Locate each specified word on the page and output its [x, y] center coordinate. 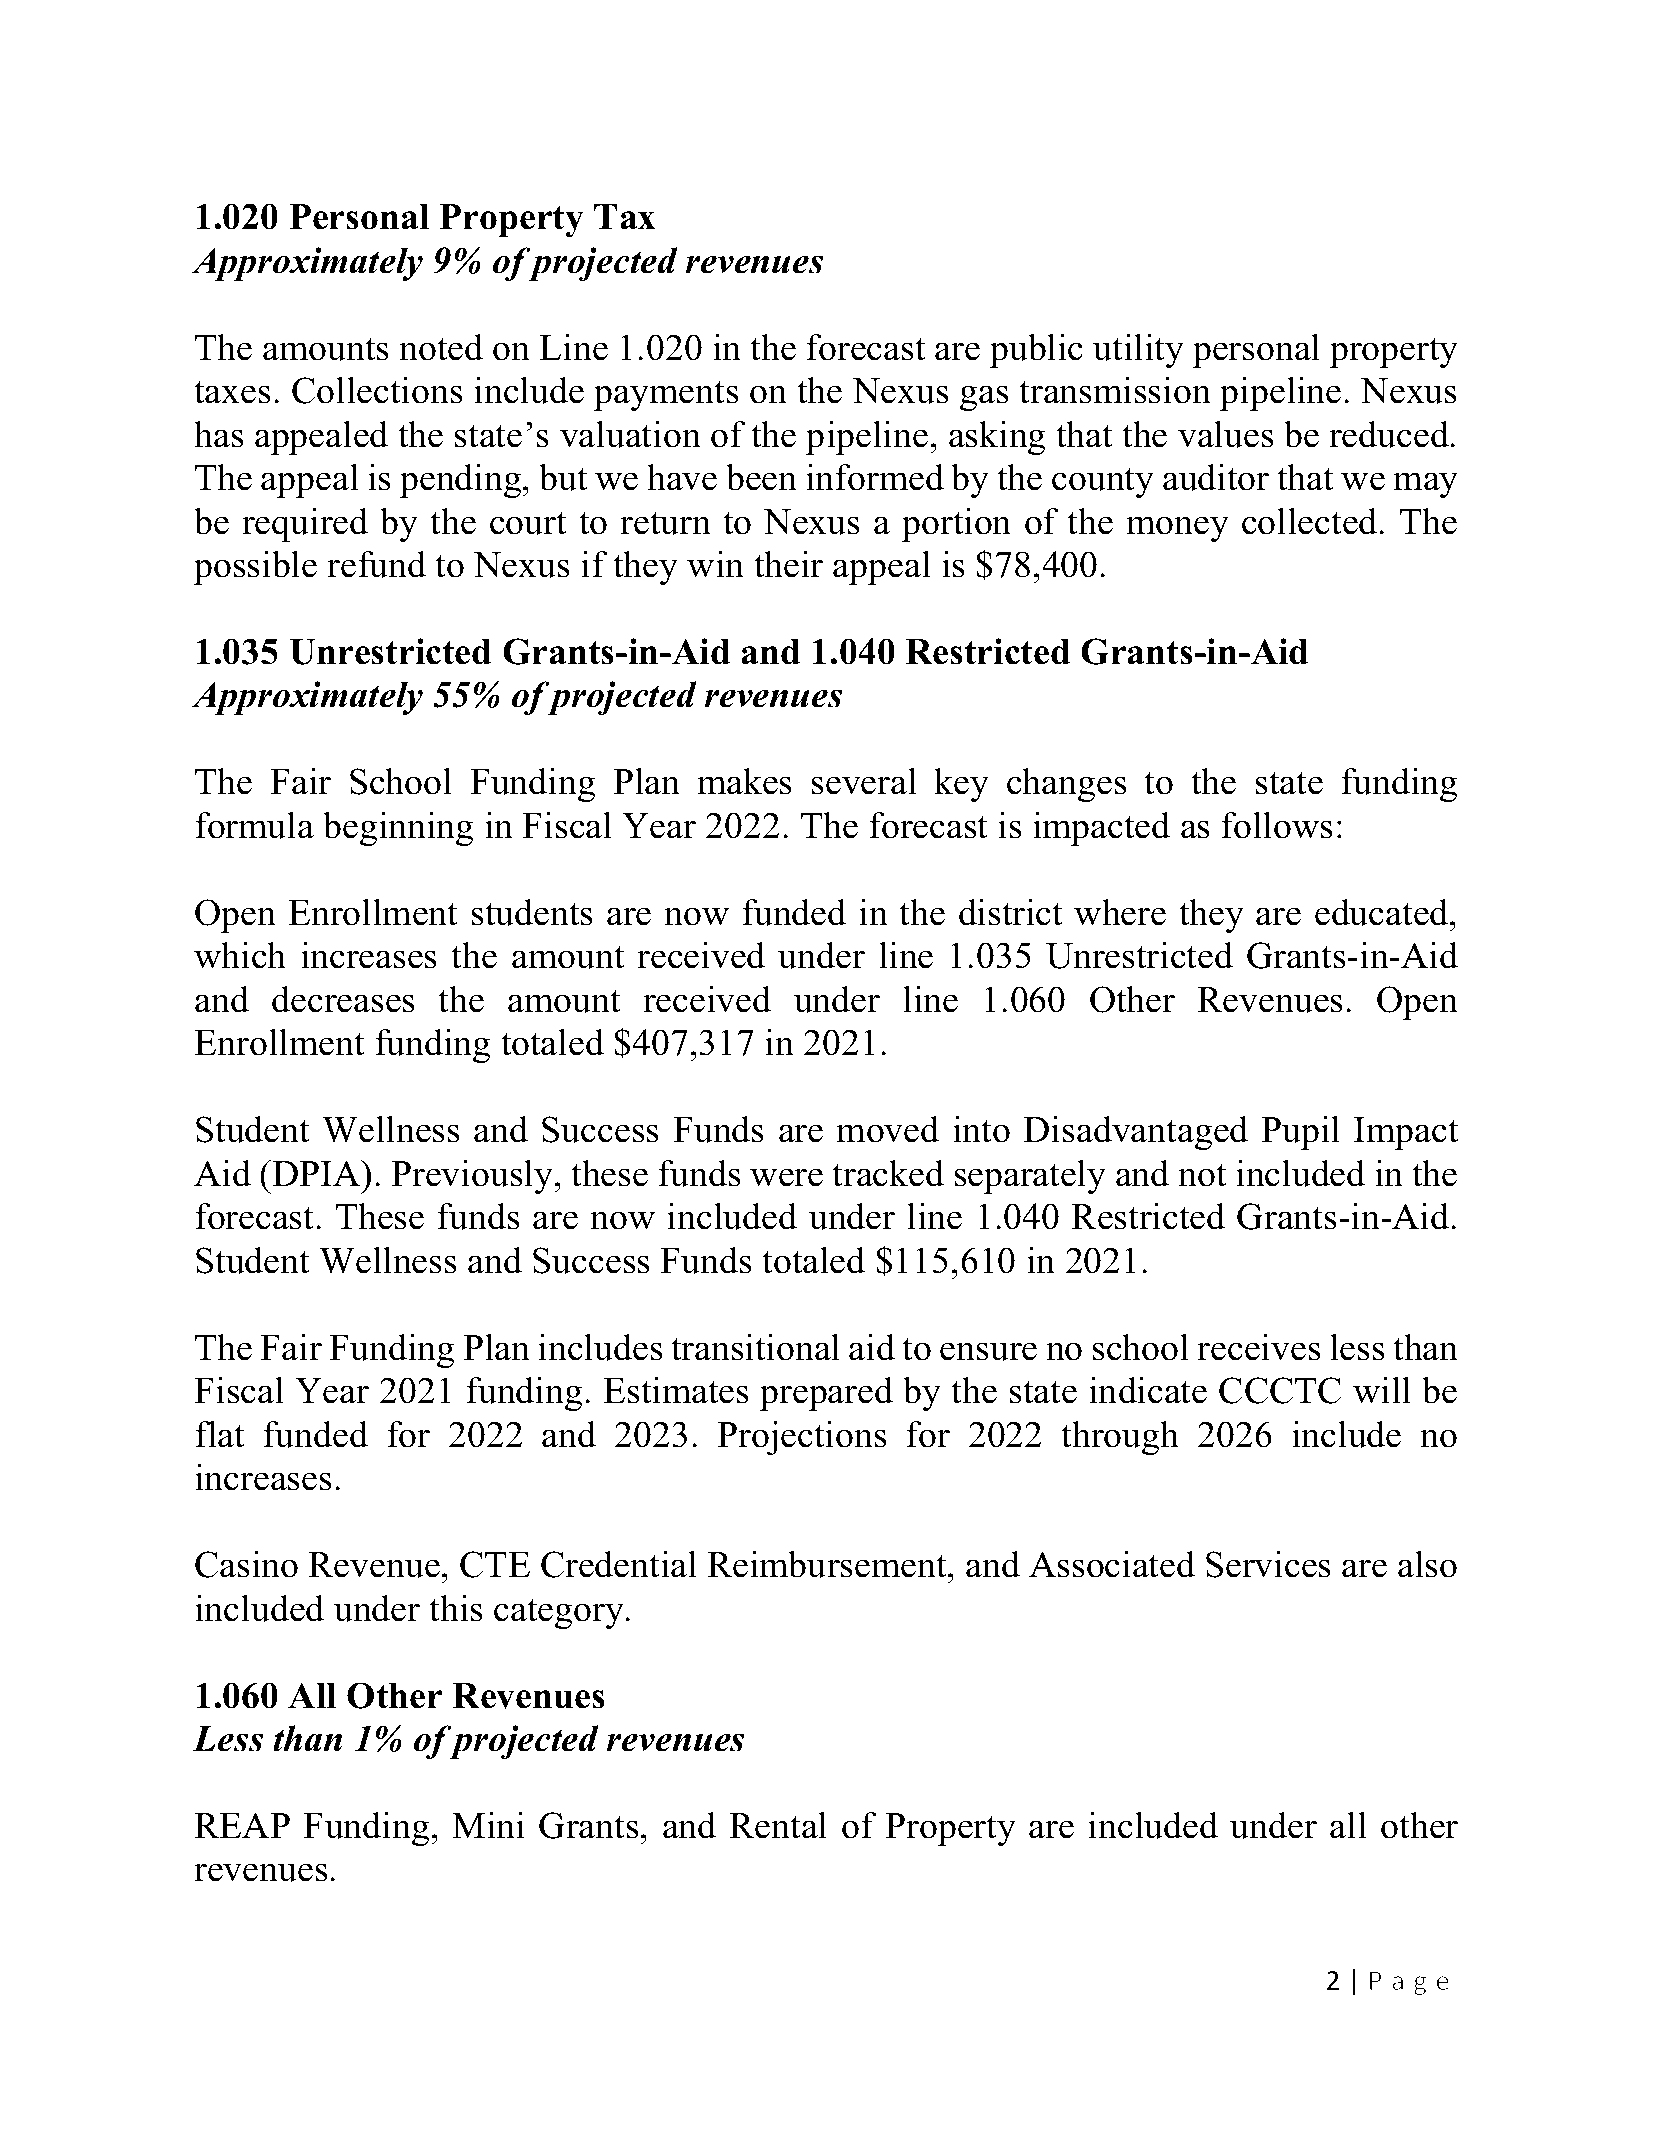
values [1226, 434]
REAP [242, 1825]
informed [875, 477]
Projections [802, 1438]
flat [219, 1434]
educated [1383, 912]
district [1010, 912]
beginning [398, 829]
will [1382, 1390]
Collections [377, 390]
